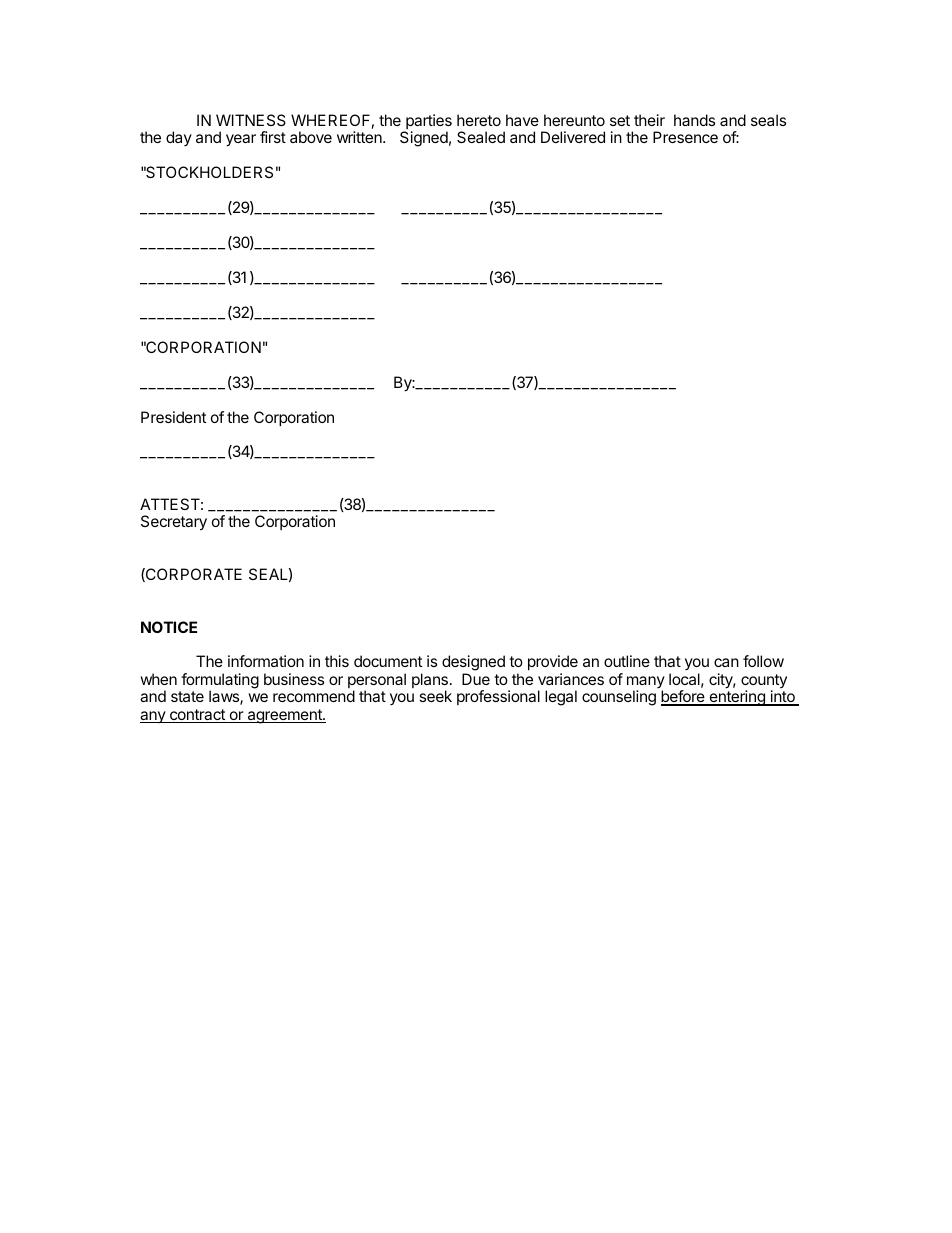 The width and height of the screenshot is (952, 1233). I want to click on can, so click(726, 662).
